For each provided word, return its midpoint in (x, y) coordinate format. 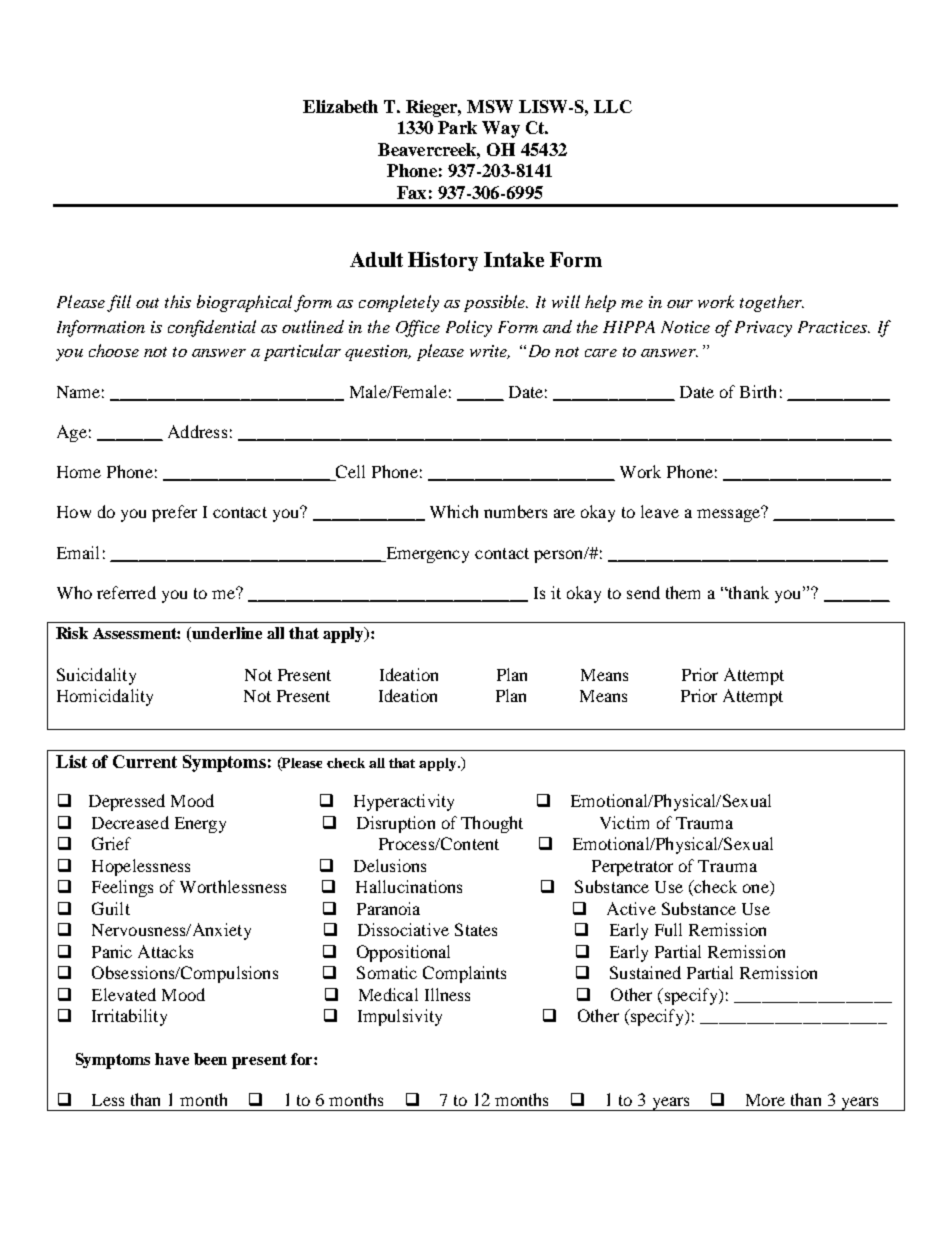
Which (454, 511)
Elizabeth (340, 106)
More (765, 1100)
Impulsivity (400, 1017)
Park (457, 127)
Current (145, 761)
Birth (758, 391)
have (172, 1059)
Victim (624, 822)
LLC (613, 106)
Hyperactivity (404, 802)
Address (197, 431)
